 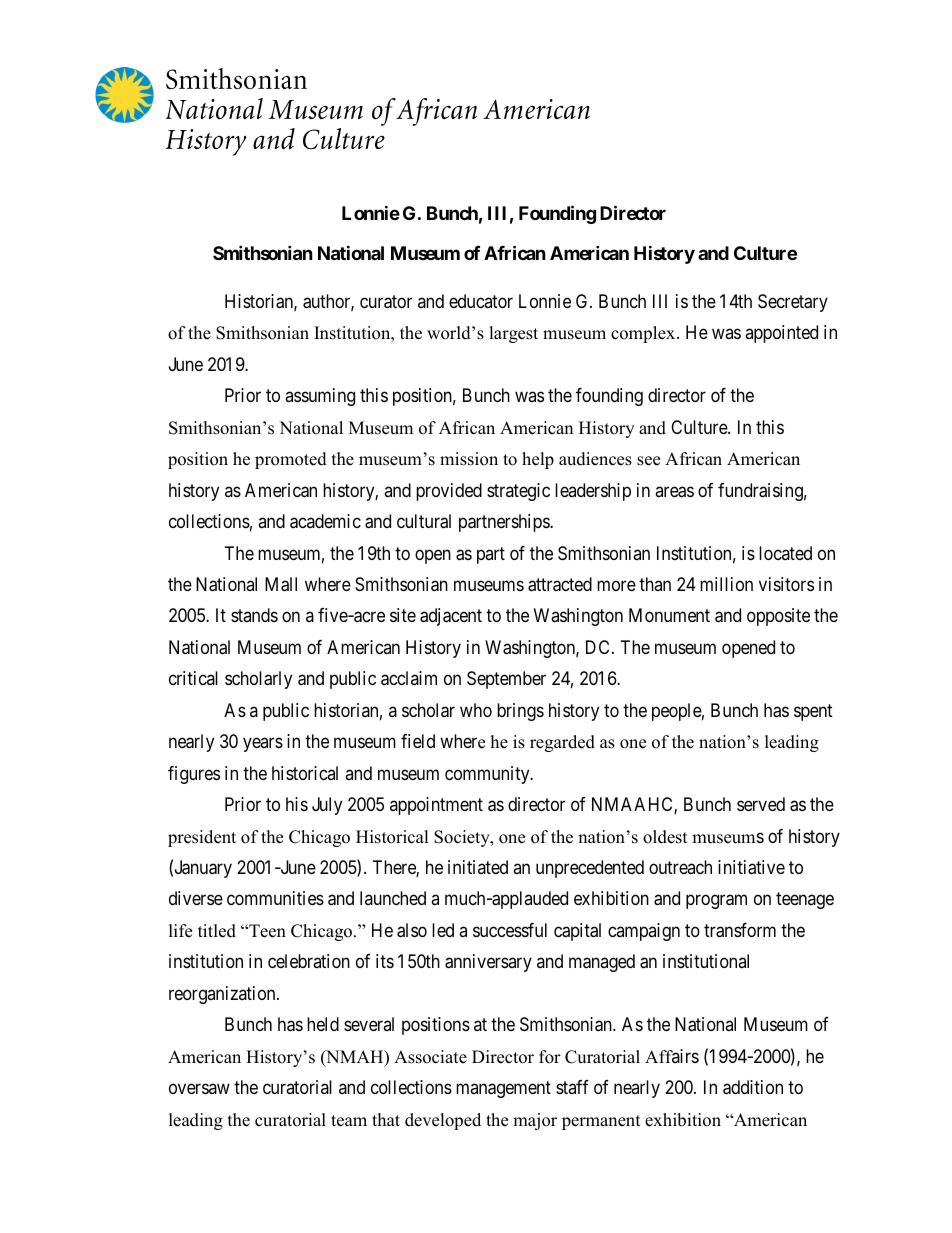 I want to click on addition, so click(x=753, y=1087).
